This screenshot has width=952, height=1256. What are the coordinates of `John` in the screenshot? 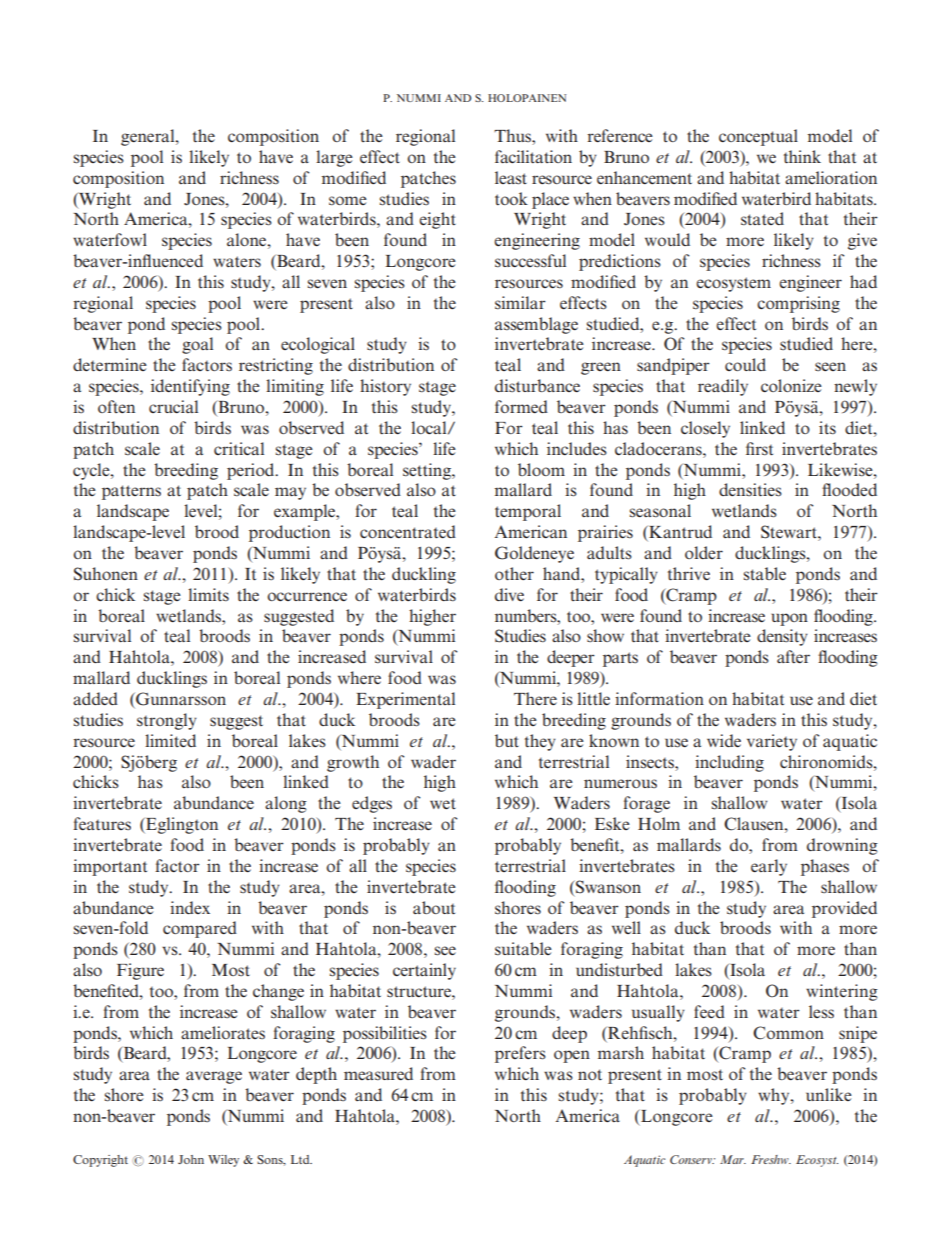 It's located at (191, 1159).
